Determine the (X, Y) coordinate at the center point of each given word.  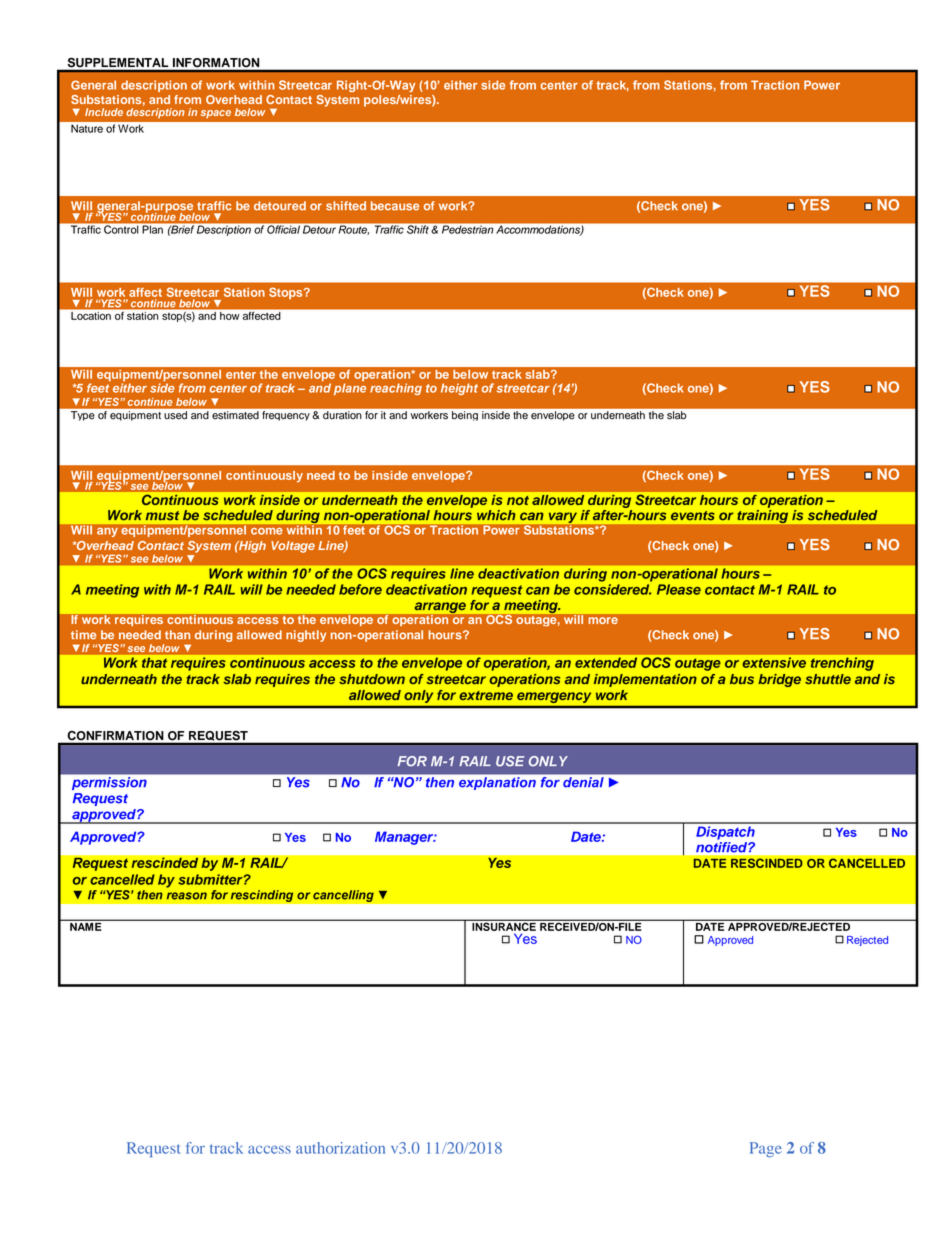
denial (583, 782)
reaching (396, 389)
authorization (340, 1148)
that (154, 663)
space (216, 114)
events (693, 516)
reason (187, 896)
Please (679, 589)
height (459, 389)
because (395, 206)
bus (742, 679)
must (162, 516)
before (360, 589)
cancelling (343, 896)
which (496, 515)
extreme (486, 695)
